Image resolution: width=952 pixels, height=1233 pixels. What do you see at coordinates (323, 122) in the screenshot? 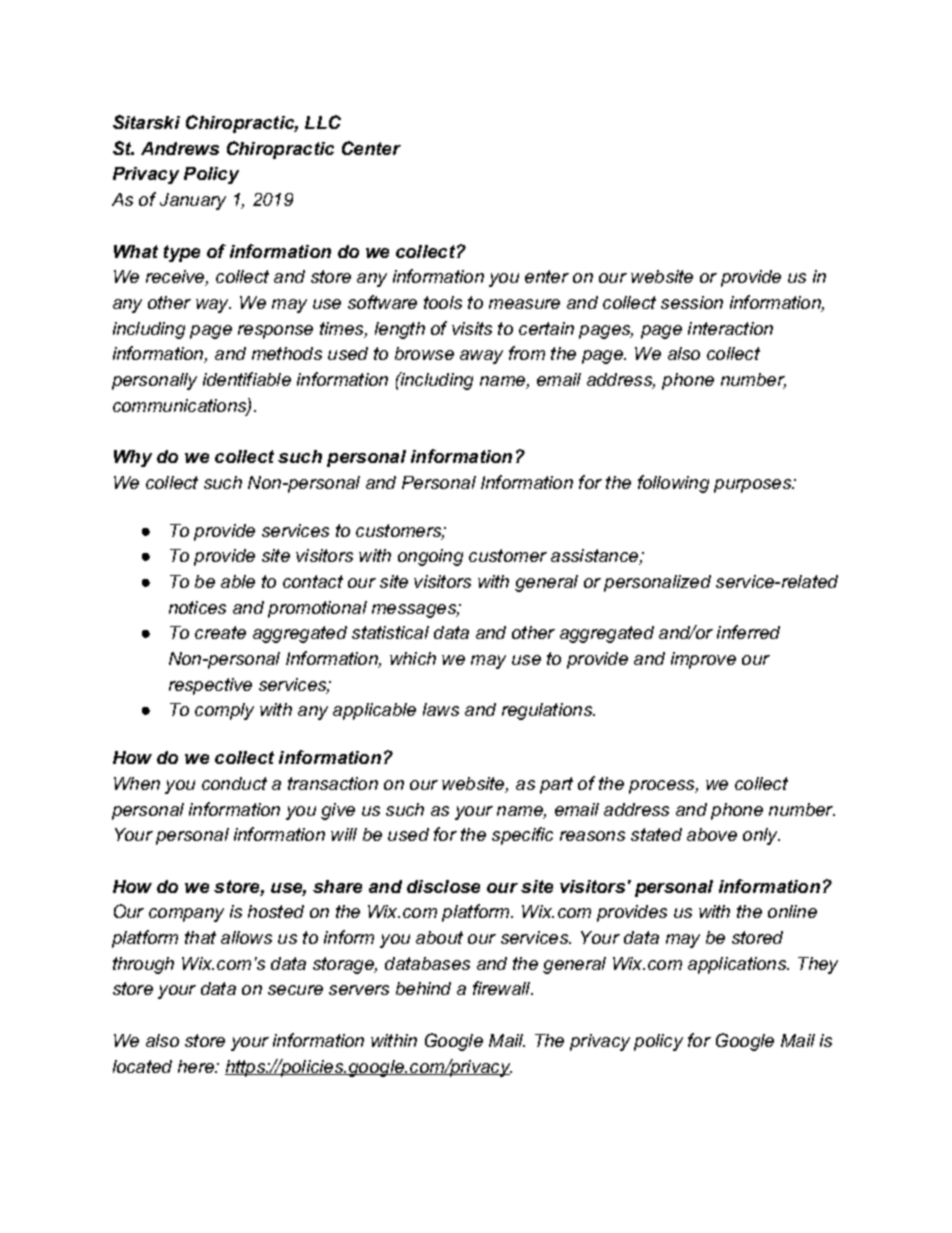
I see `LLC` at bounding box center [323, 122].
